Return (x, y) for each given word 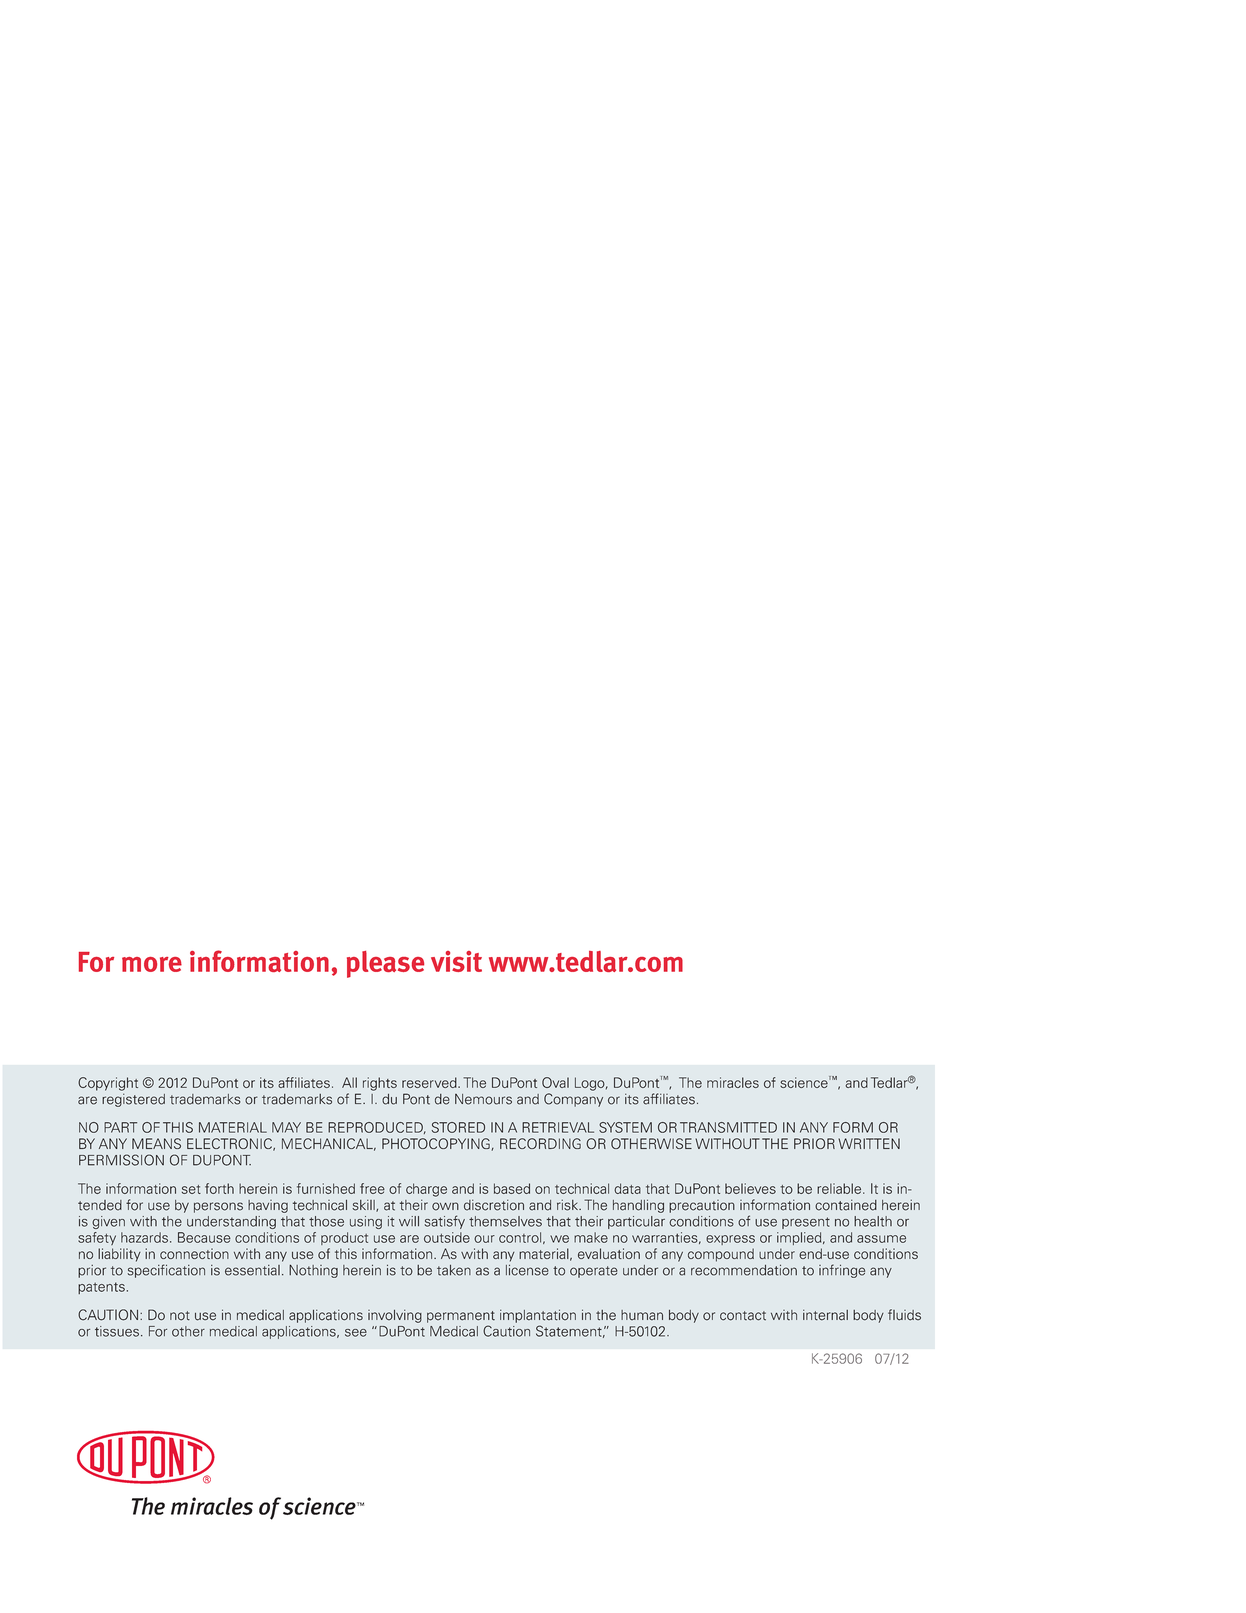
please (385, 964)
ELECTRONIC (230, 1144)
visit (456, 961)
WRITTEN (869, 1143)
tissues (117, 1331)
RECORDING (540, 1143)
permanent (461, 1317)
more (152, 964)
